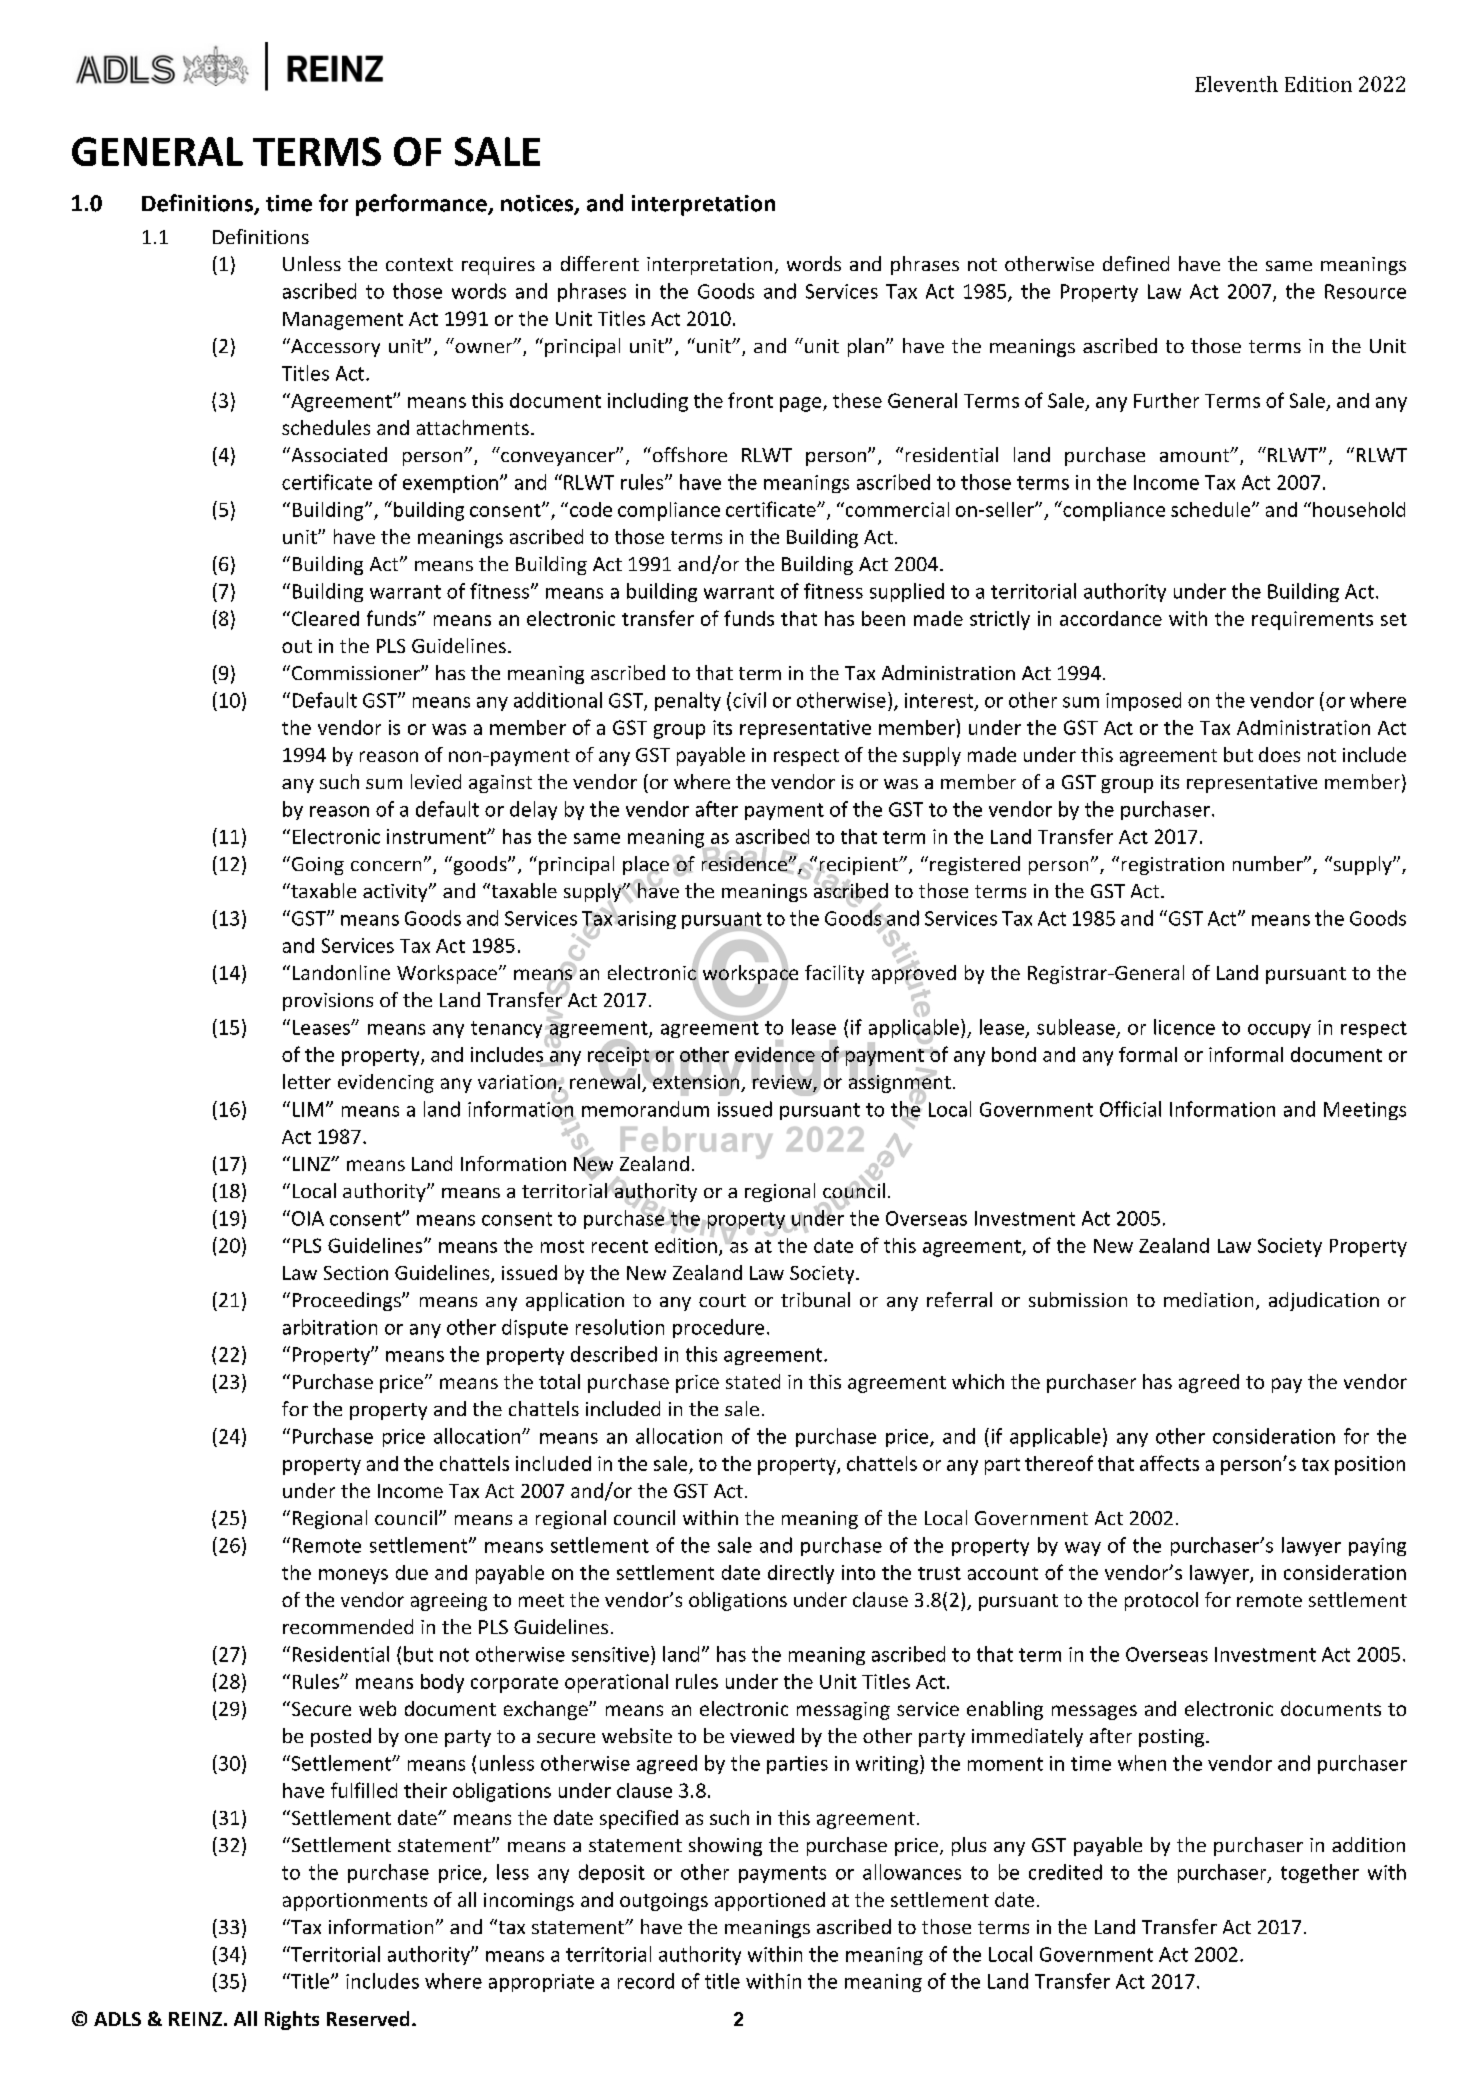  Describe the element at coordinates (292, 2020) in the page. I see `Rights` at that location.
